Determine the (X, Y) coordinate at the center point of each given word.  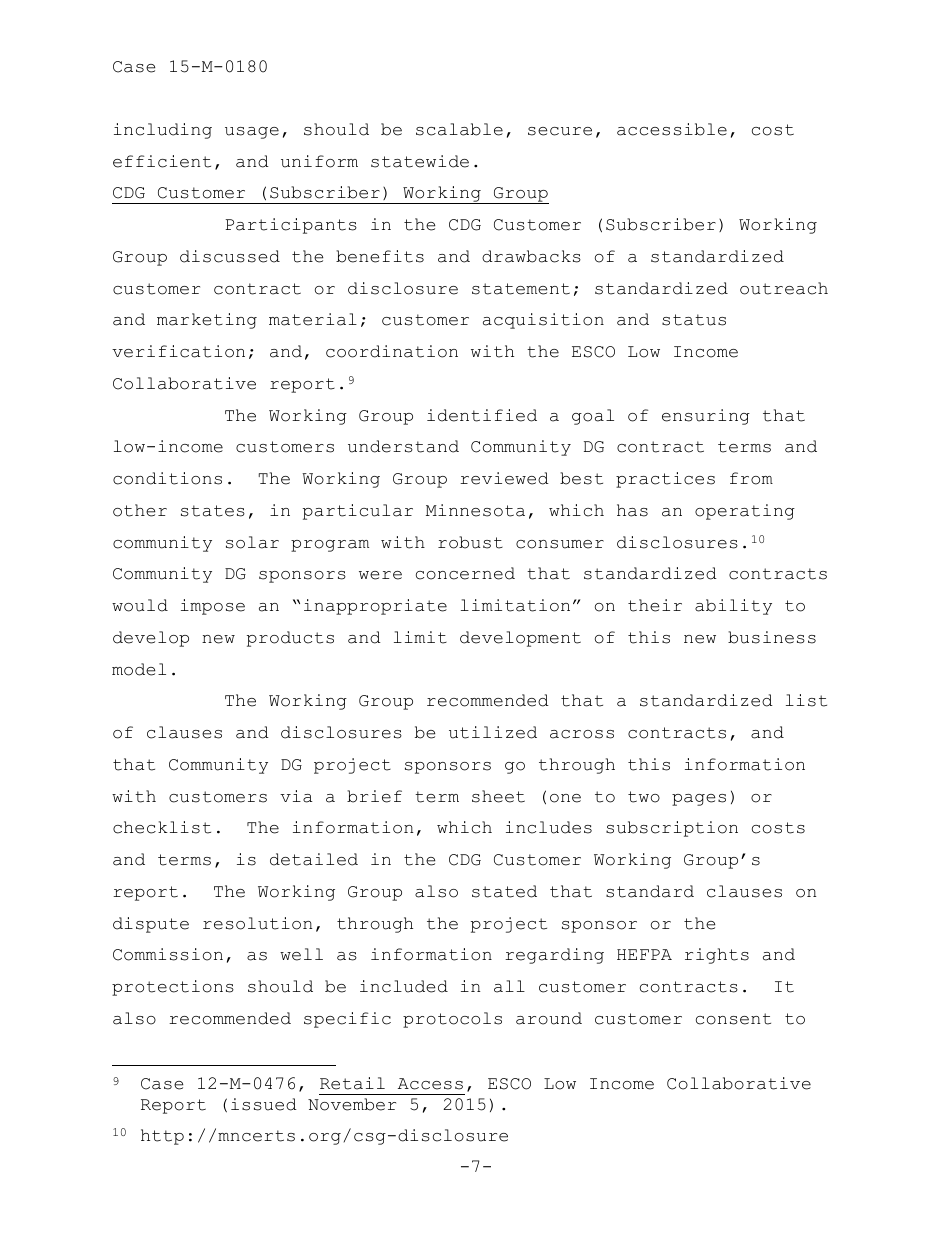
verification (178, 351)
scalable (459, 129)
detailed (314, 859)
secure (560, 131)
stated (504, 891)
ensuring (706, 417)
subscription (672, 829)
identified (482, 415)
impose (213, 607)
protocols (452, 1020)
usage (252, 133)
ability (733, 607)
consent (733, 1019)
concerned (465, 573)
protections (173, 988)
